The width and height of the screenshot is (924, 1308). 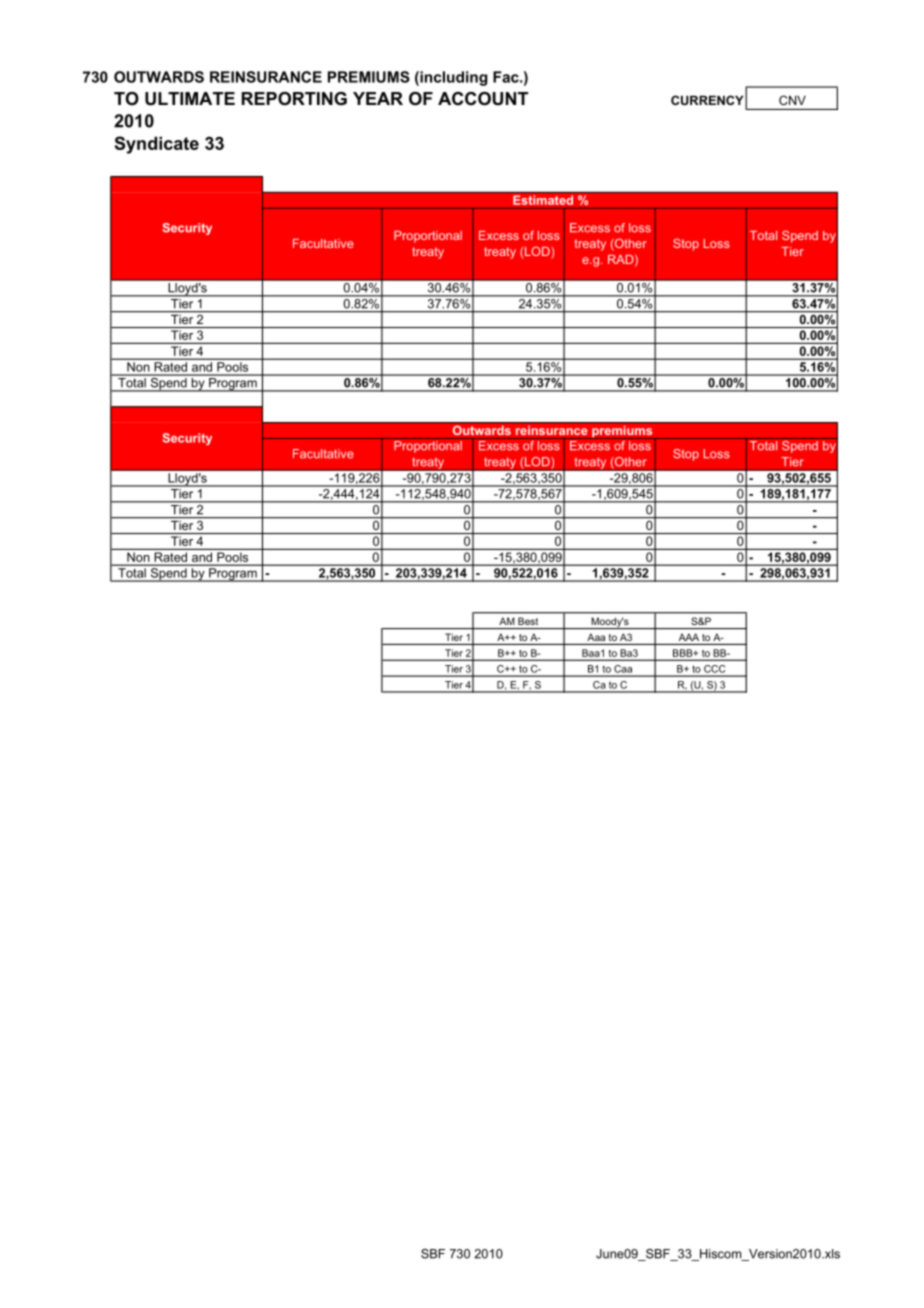 I want to click on Estimated, so click(x=543, y=200).
